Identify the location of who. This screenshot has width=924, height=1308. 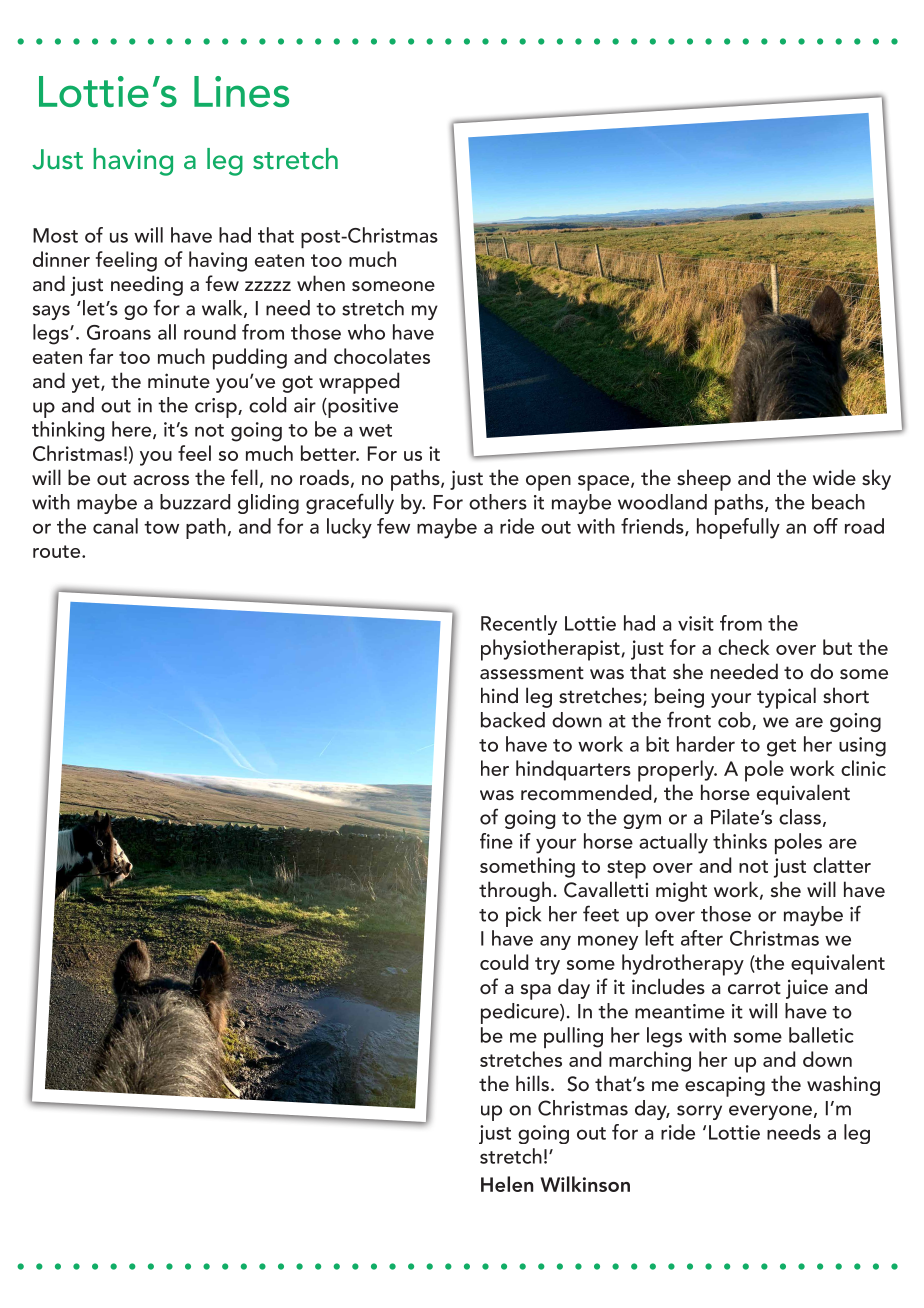
(366, 332).
